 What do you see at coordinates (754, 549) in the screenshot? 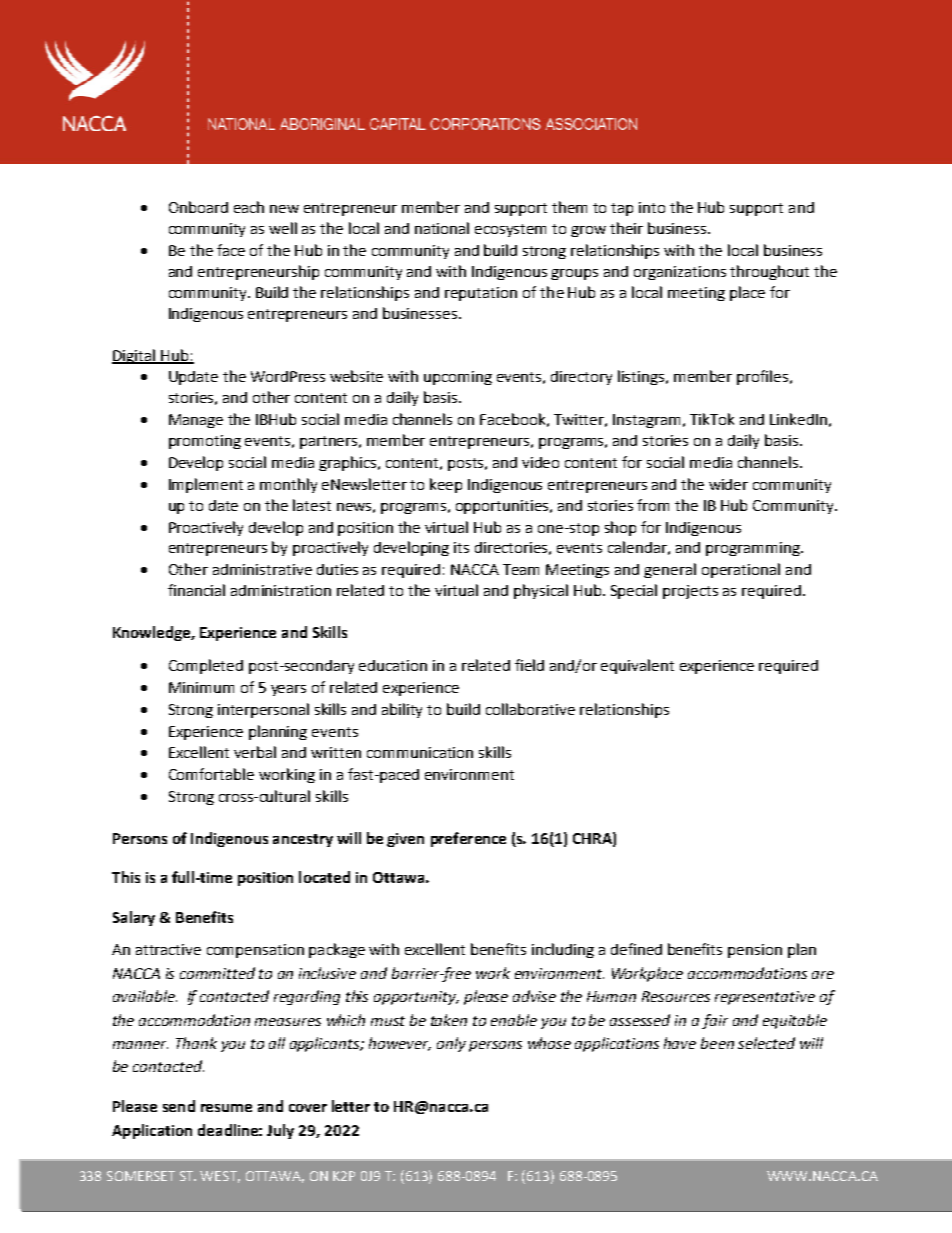
I see `programming` at bounding box center [754, 549].
